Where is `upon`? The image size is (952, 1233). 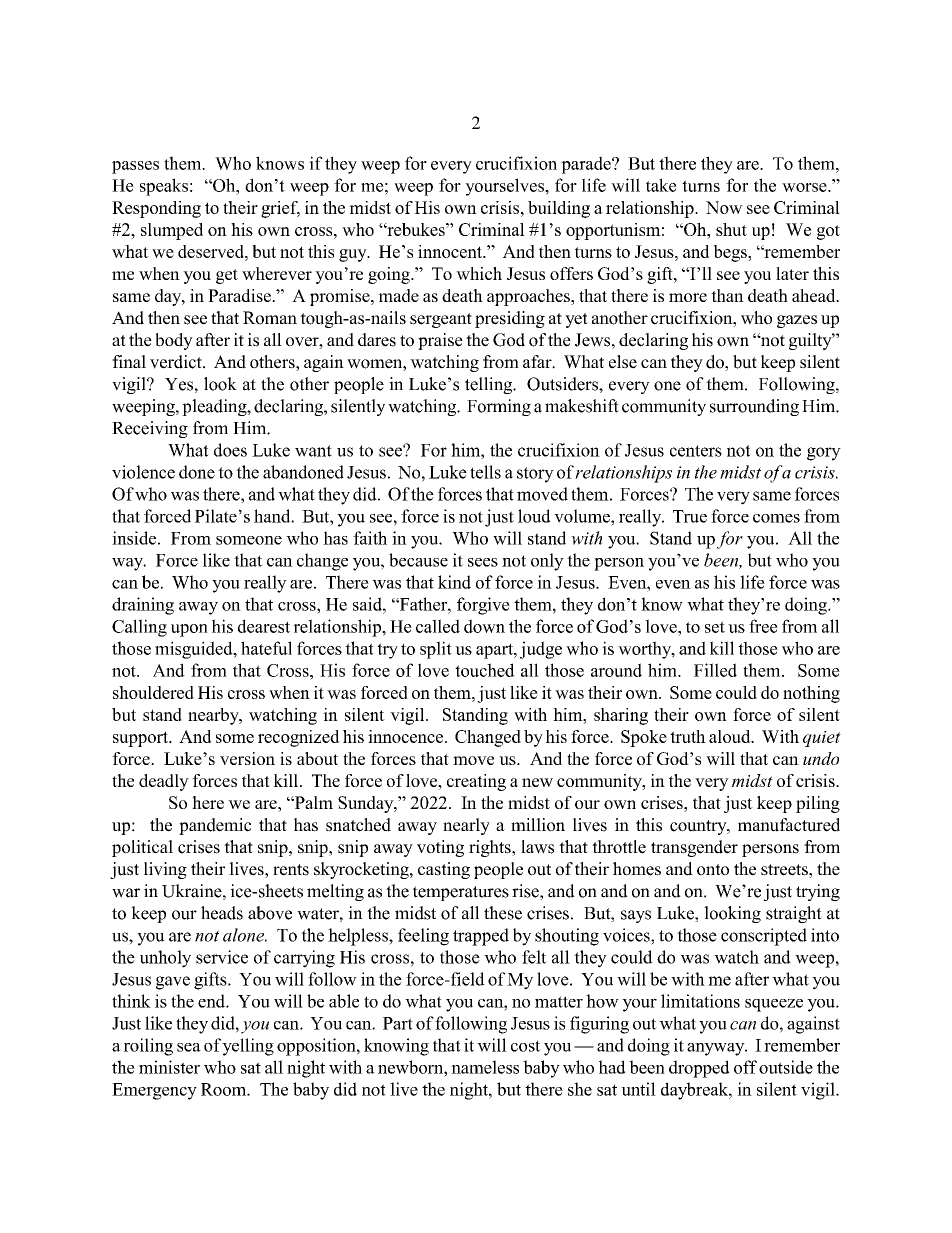
upon is located at coordinates (189, 630).
